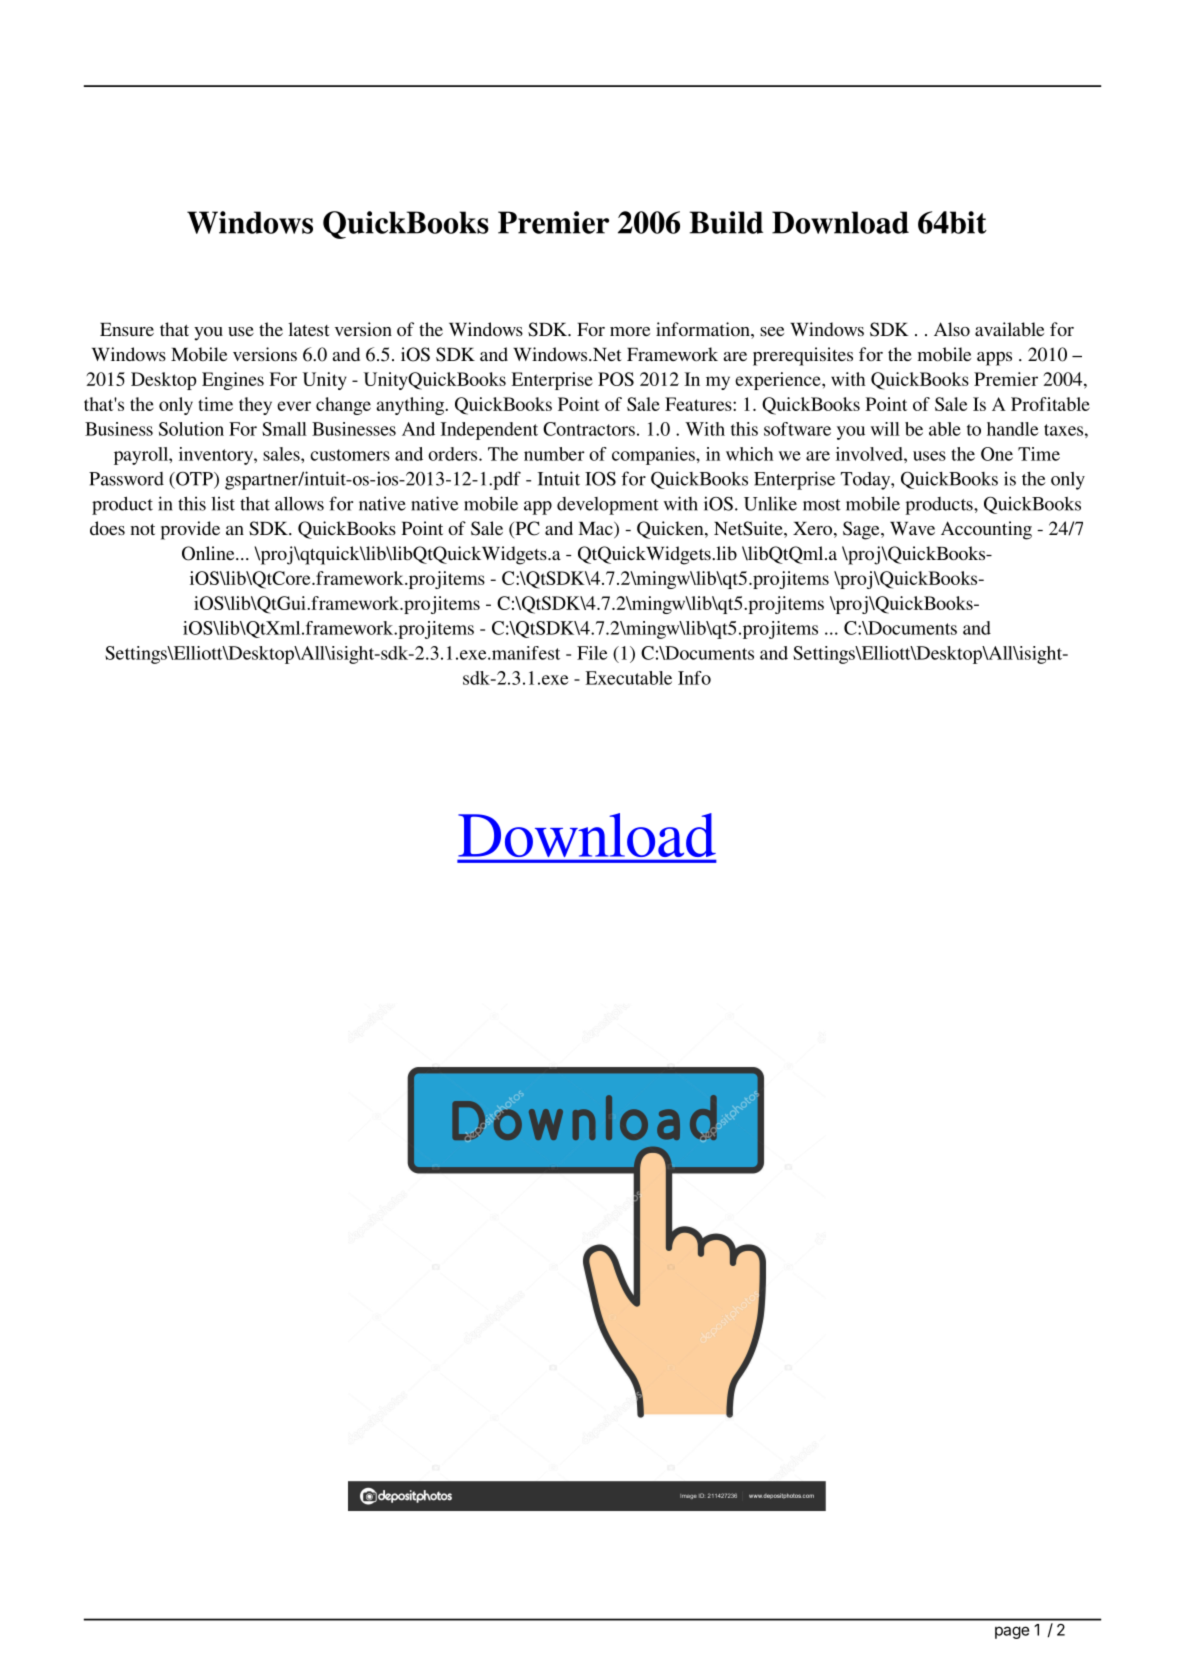  What do you see at coordinates (671, 530) in the document?
I see `Quicken` at bounding box center [671, 530].
